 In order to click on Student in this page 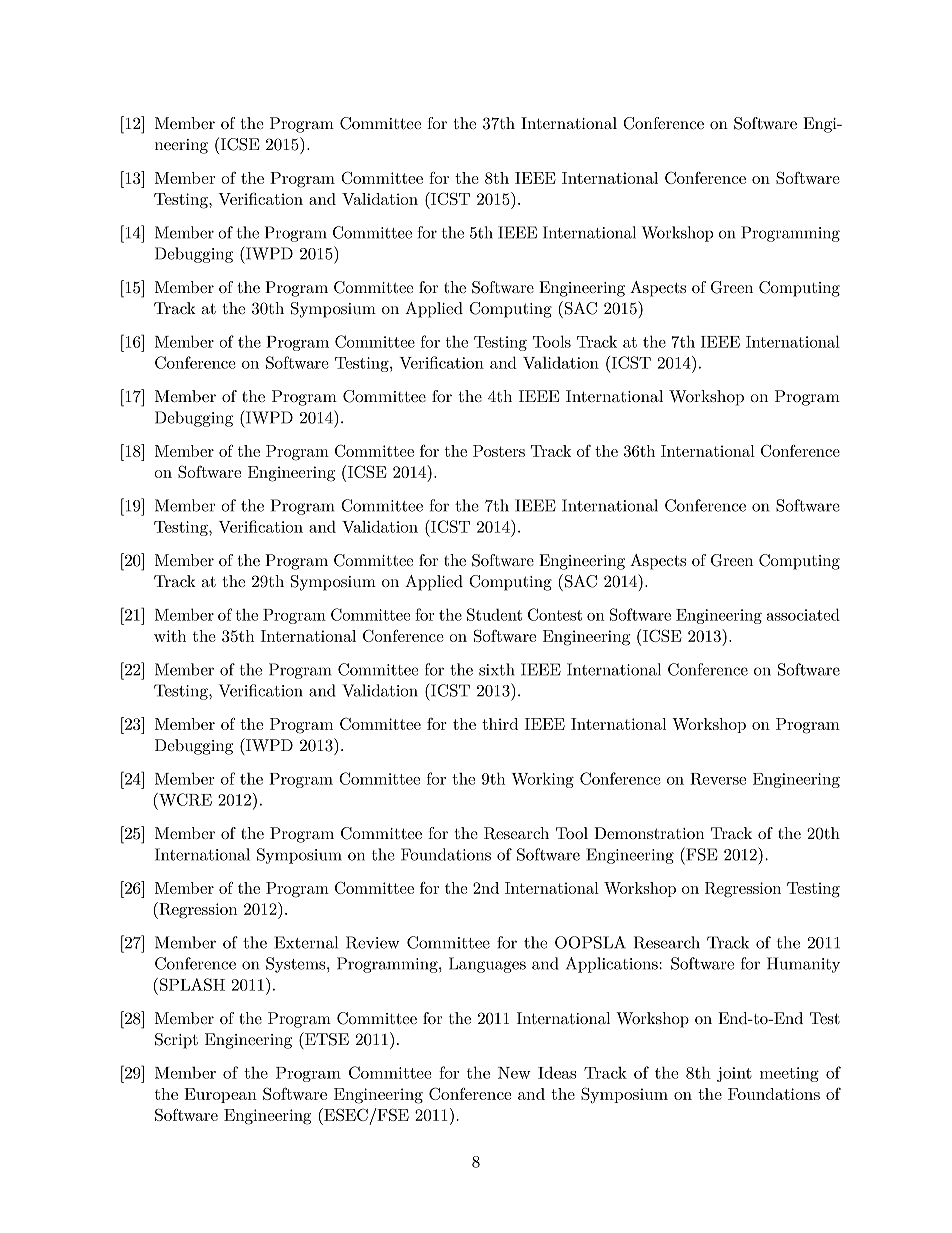, I will do `click(494, 614)`.
